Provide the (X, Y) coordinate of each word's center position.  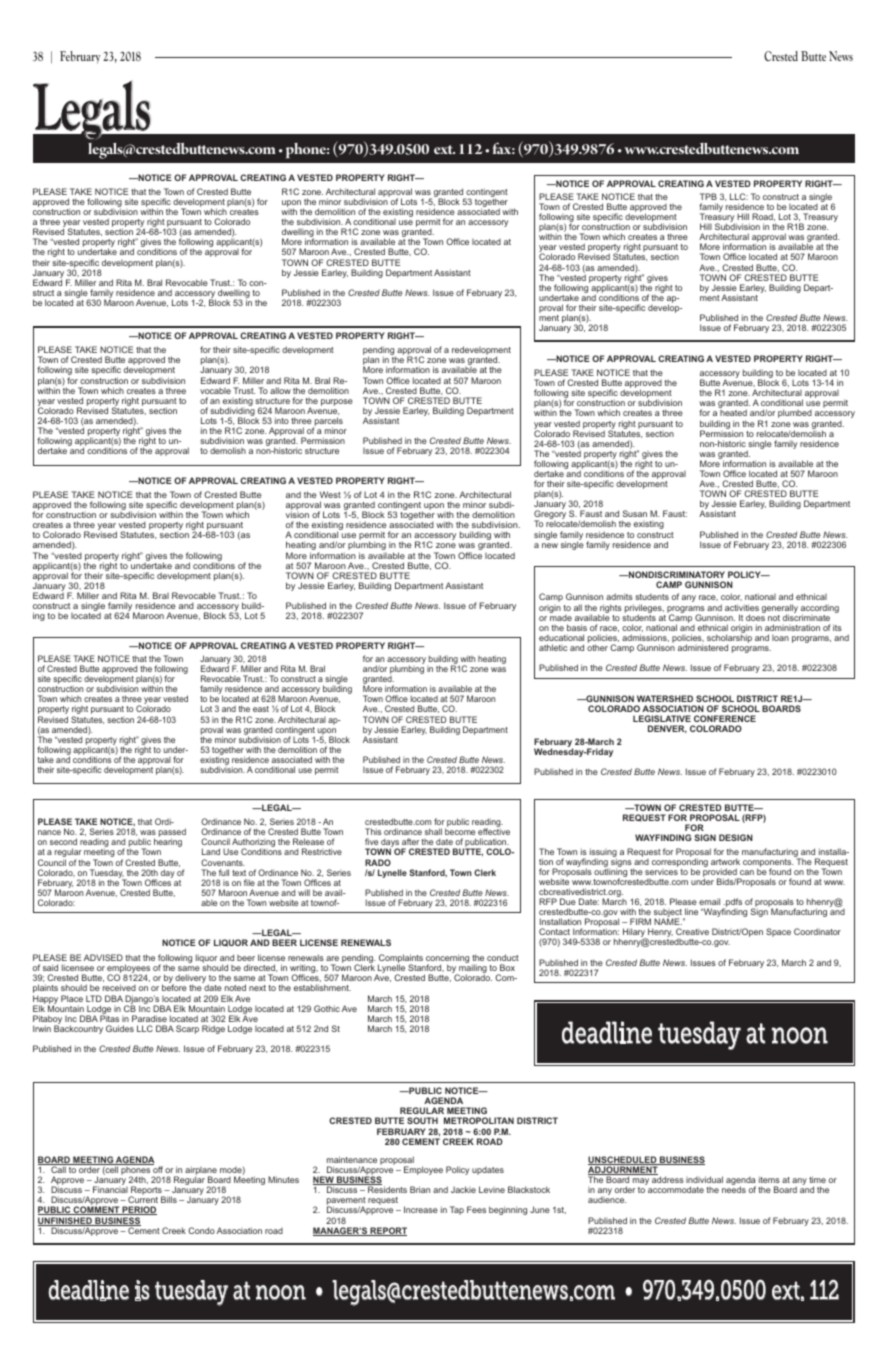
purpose (337, 402)
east (261, 709)
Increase (421, 1209)
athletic (553, 647)
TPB (708, 196)
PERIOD (139, 1210)
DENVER (667, 729)
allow (280, 390)
